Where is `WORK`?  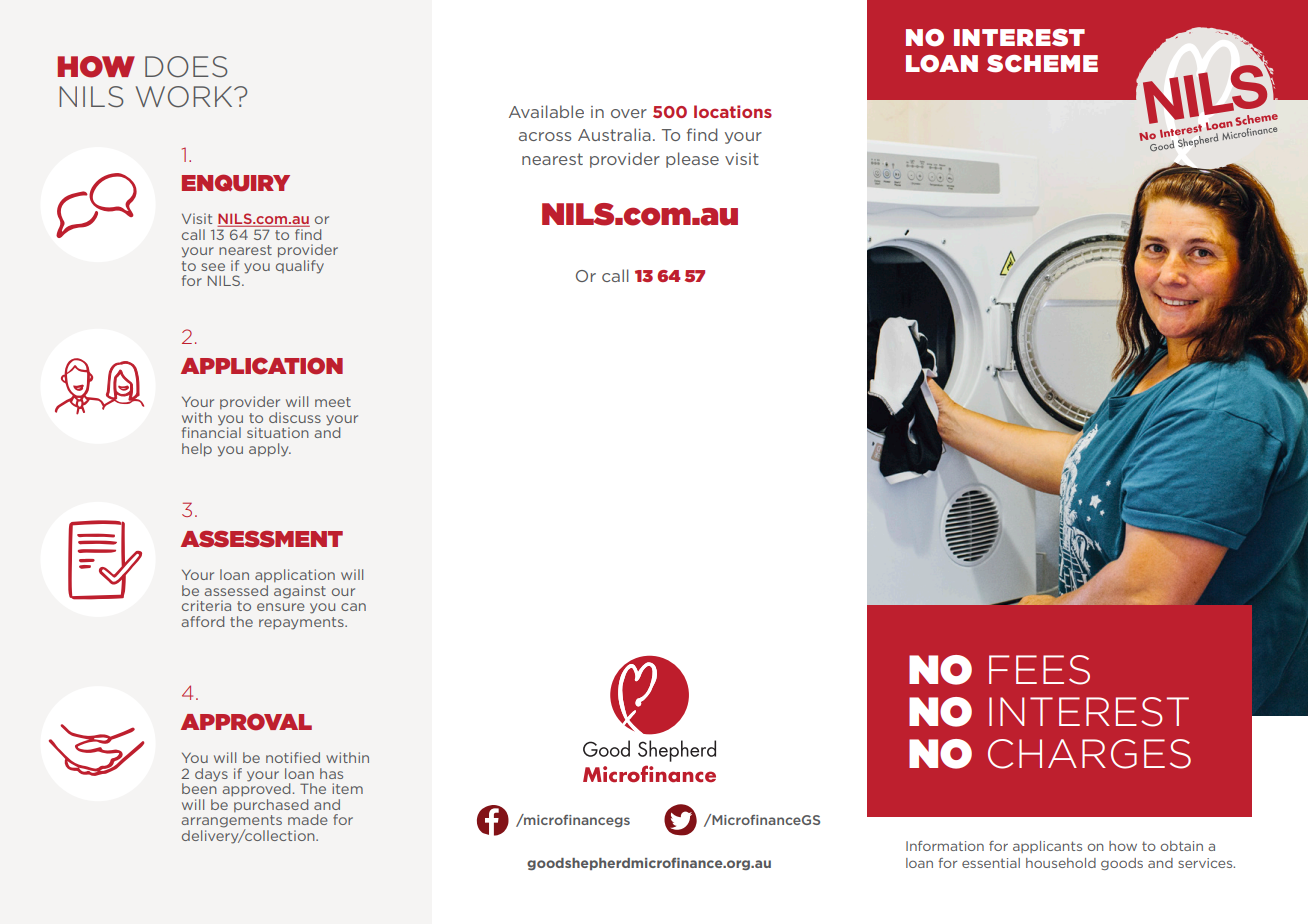 WORK is located at coordinates (185, 97).
